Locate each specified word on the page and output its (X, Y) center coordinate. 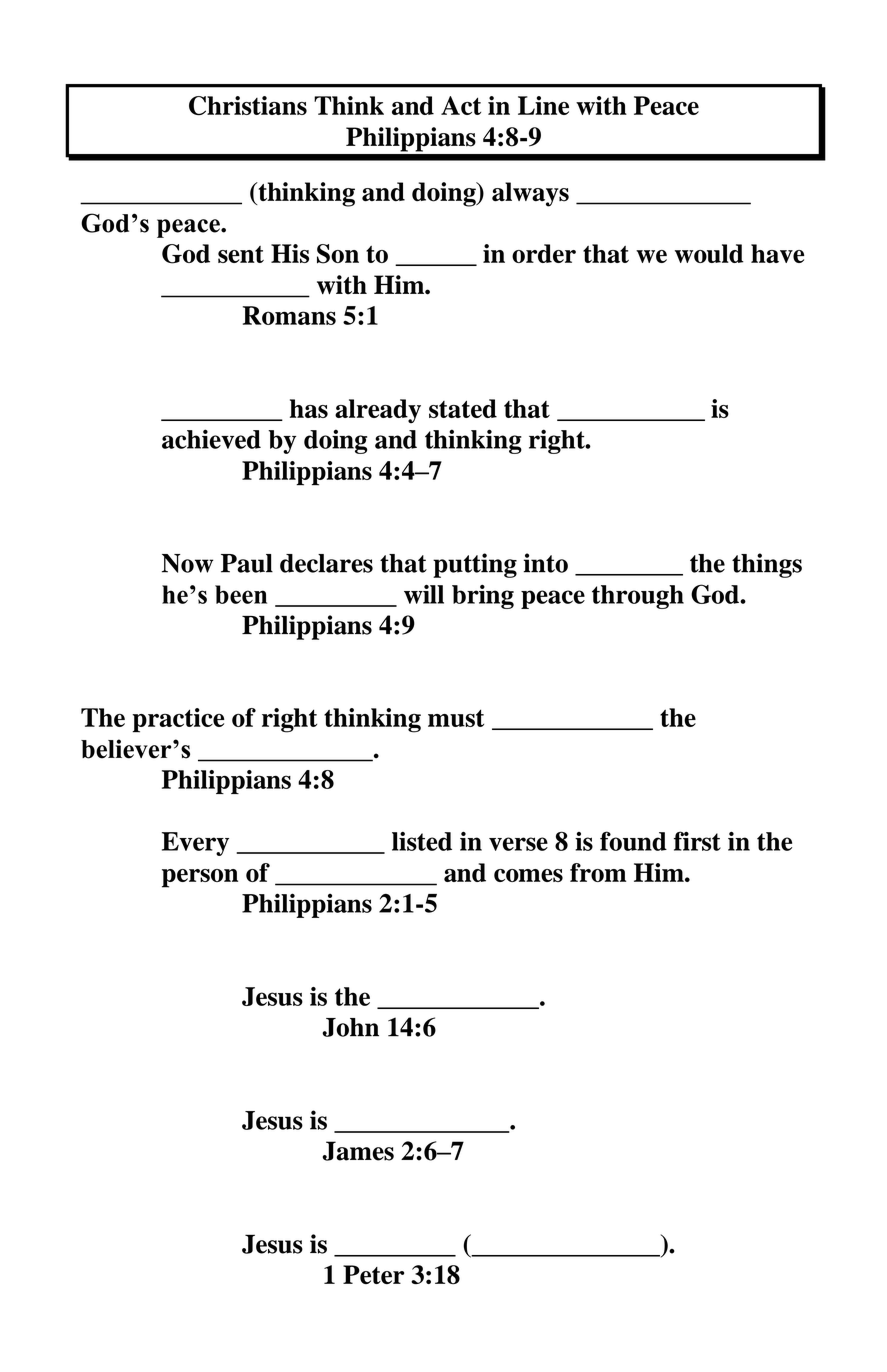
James (358, 1151)
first (697, 841)
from (598, 872)
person (200, 878)
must (456, 718)
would (709, 253)
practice (178, 720)
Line (543, 105)
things (767, 565)
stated (463, 408)
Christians (248, 105)
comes (528, 875)
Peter (373, 1274)
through (638, 597)
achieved (211, 439)
